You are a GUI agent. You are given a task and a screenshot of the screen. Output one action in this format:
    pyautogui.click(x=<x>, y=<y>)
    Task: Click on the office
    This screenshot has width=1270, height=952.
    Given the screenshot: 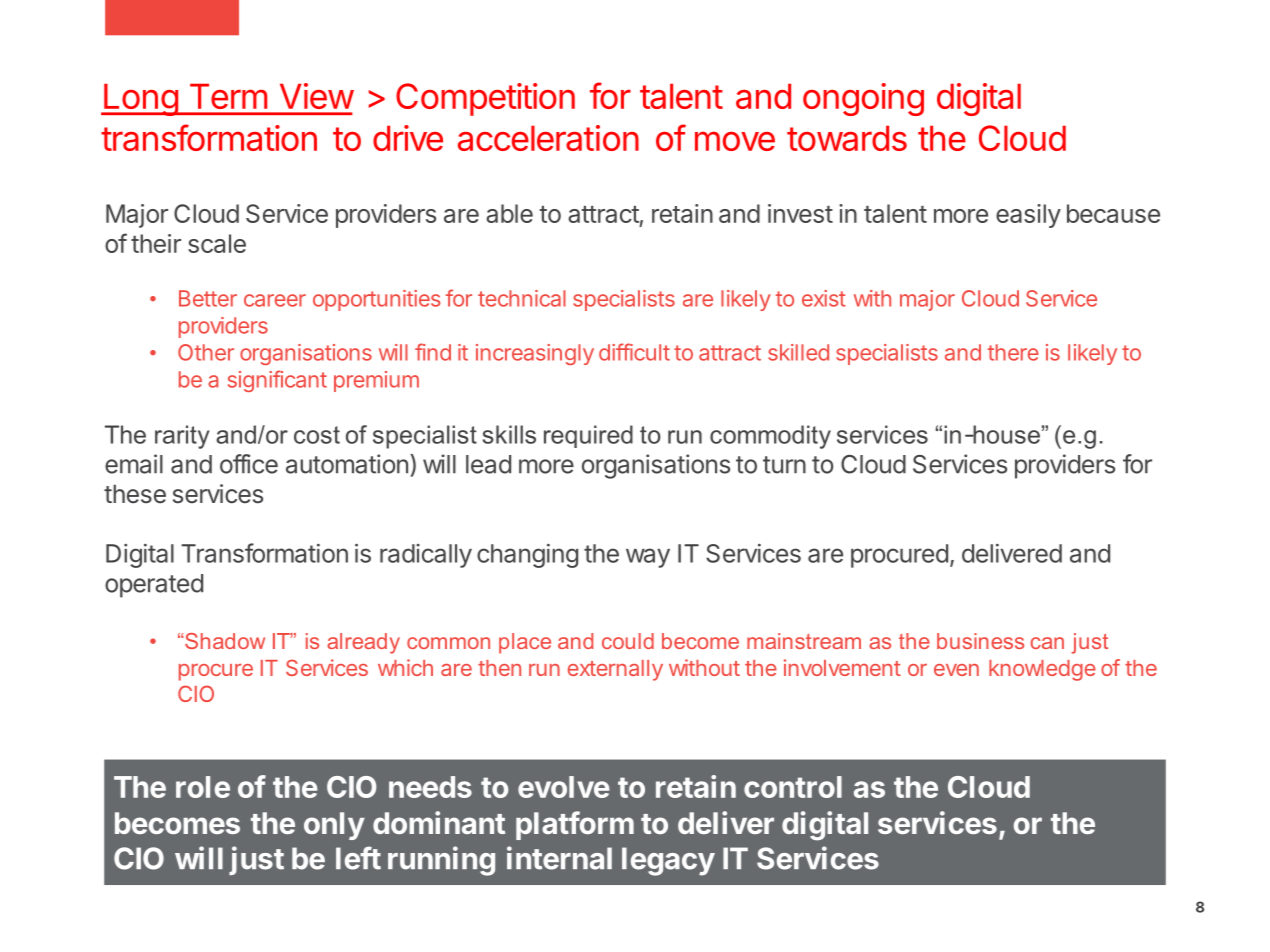 What is the action you would take?
    pyautogui.click(x=249, y=464)
